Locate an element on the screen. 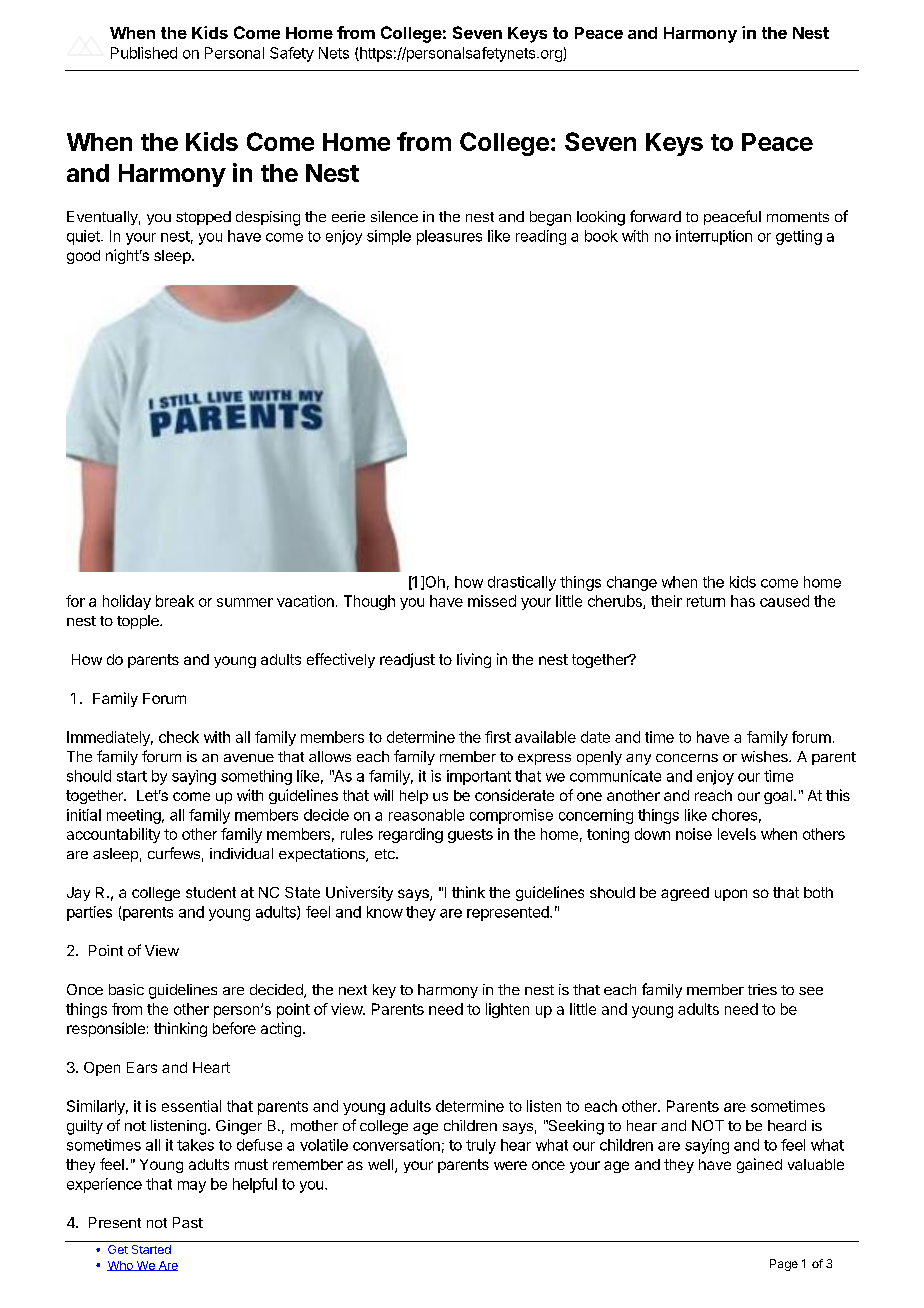  missed is located at coordinates (492, 601).
